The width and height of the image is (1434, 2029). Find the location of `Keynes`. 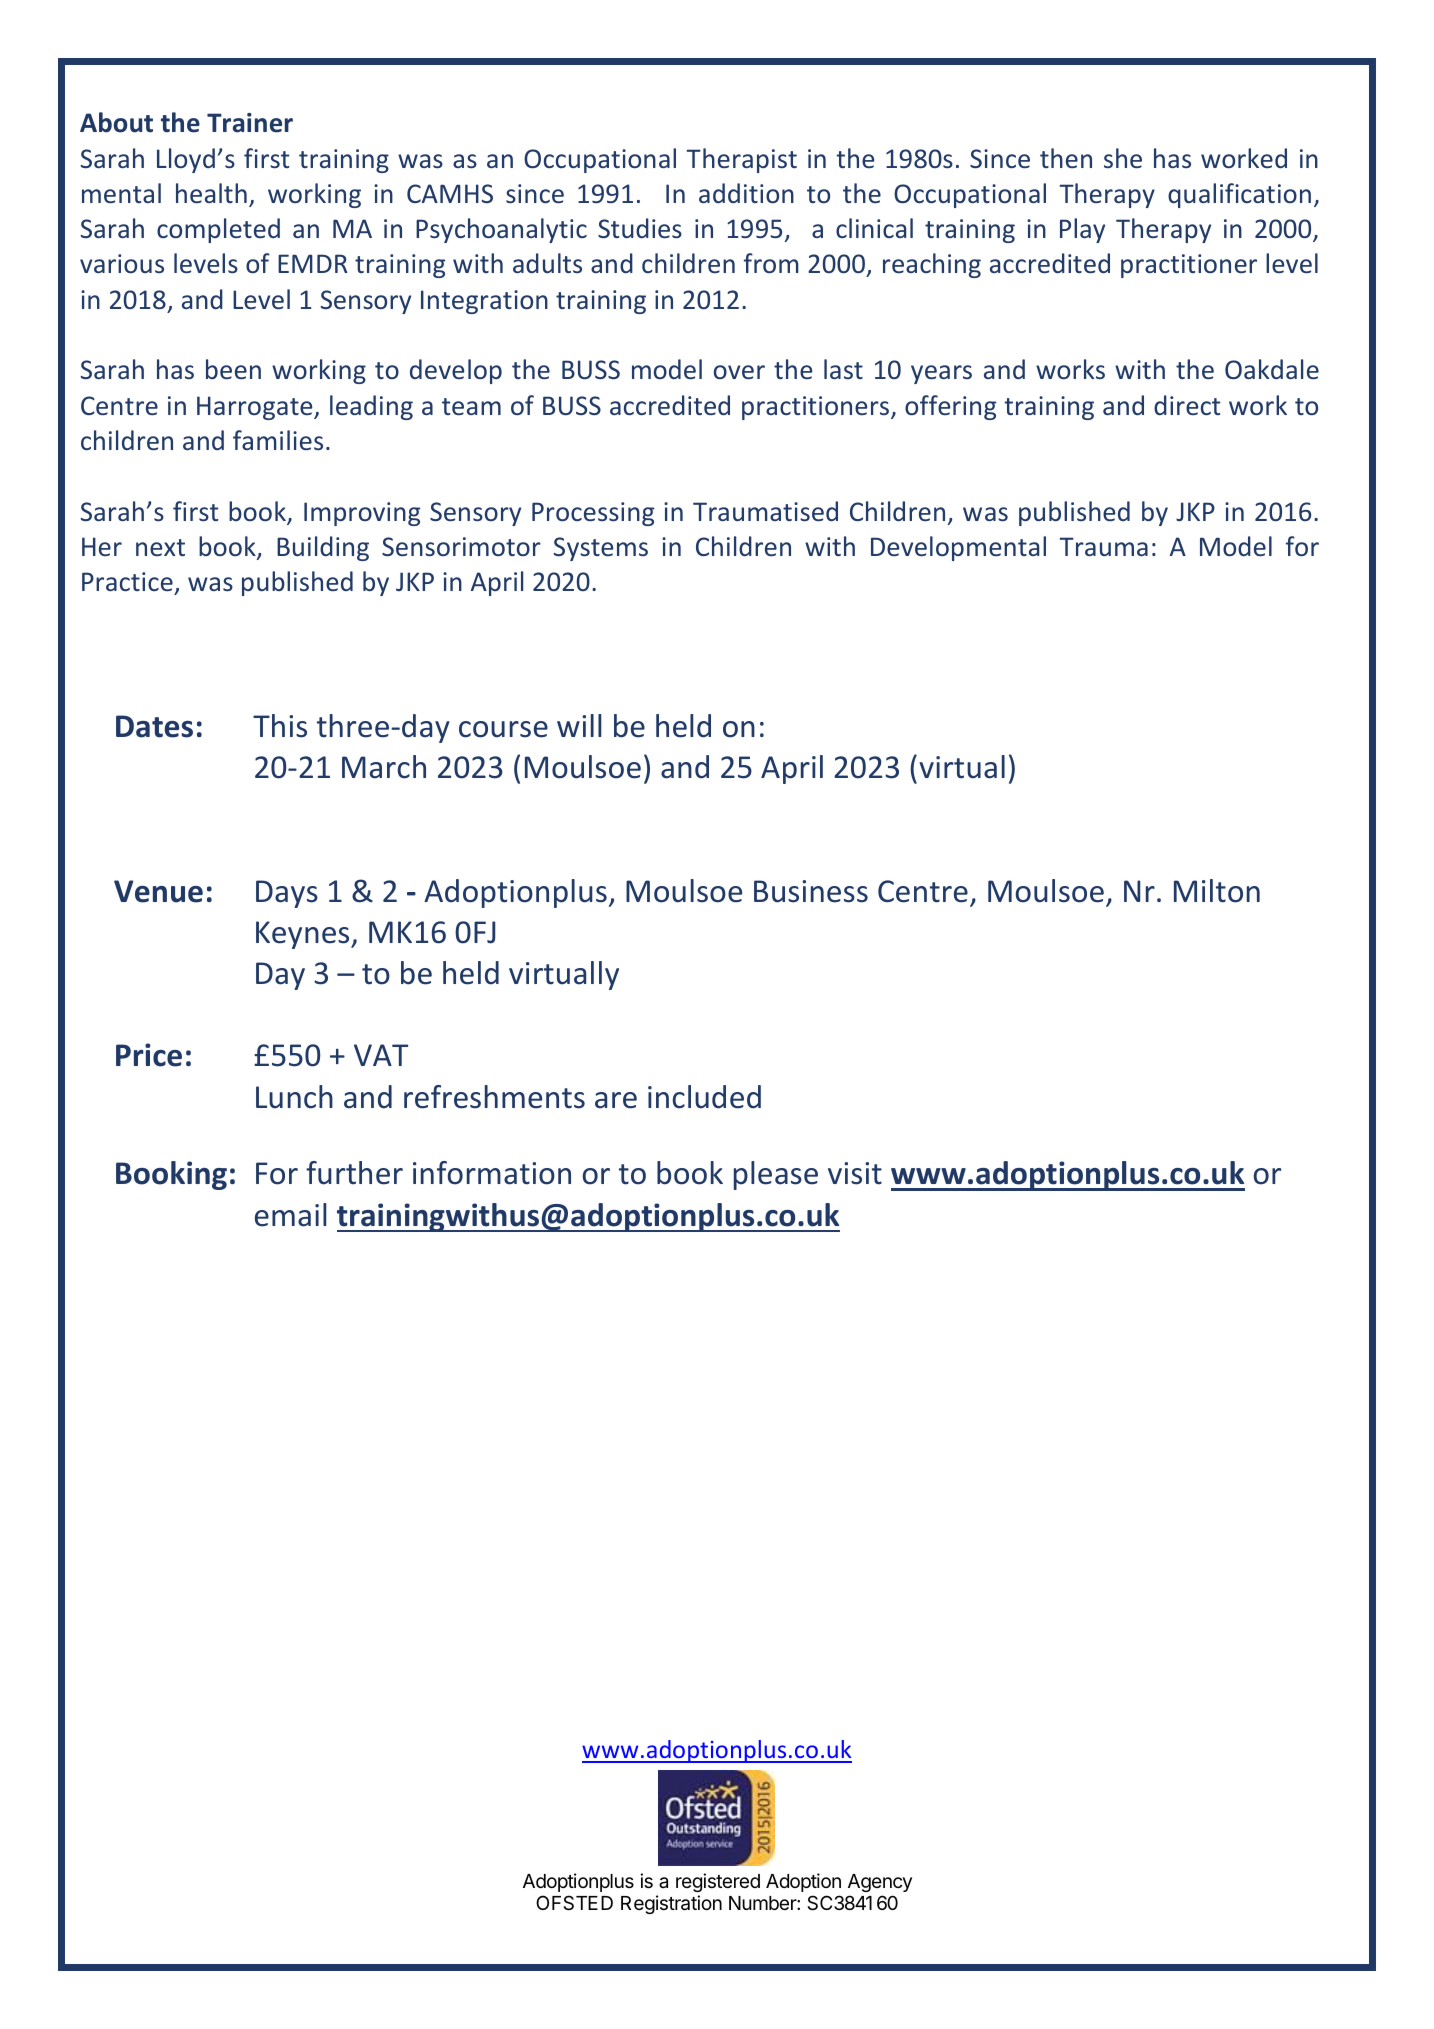

Keynes is located at coordinates (304, 935).
